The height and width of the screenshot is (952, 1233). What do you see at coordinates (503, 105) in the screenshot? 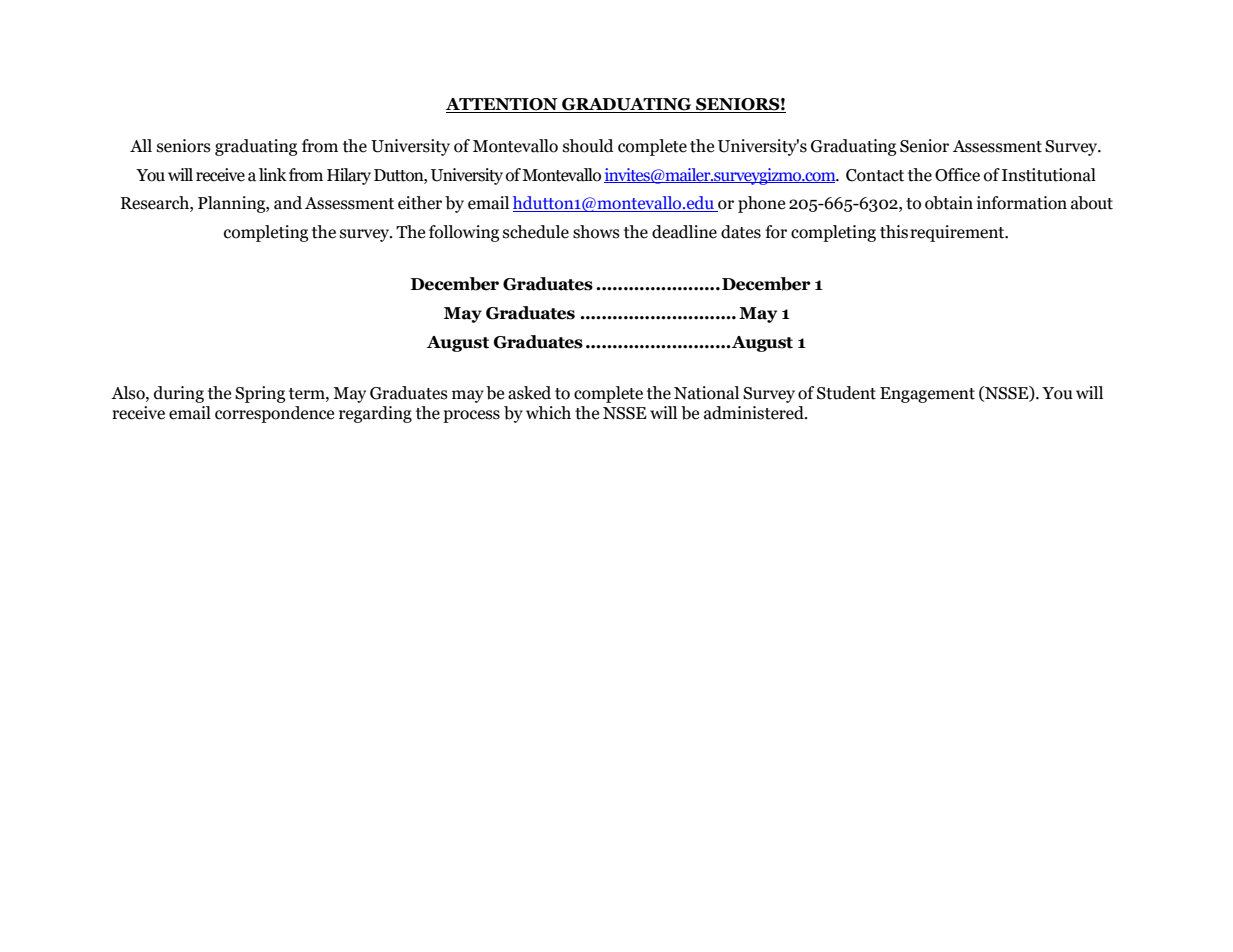
I see `ATTENTION` at bounding box center [503, 105].
